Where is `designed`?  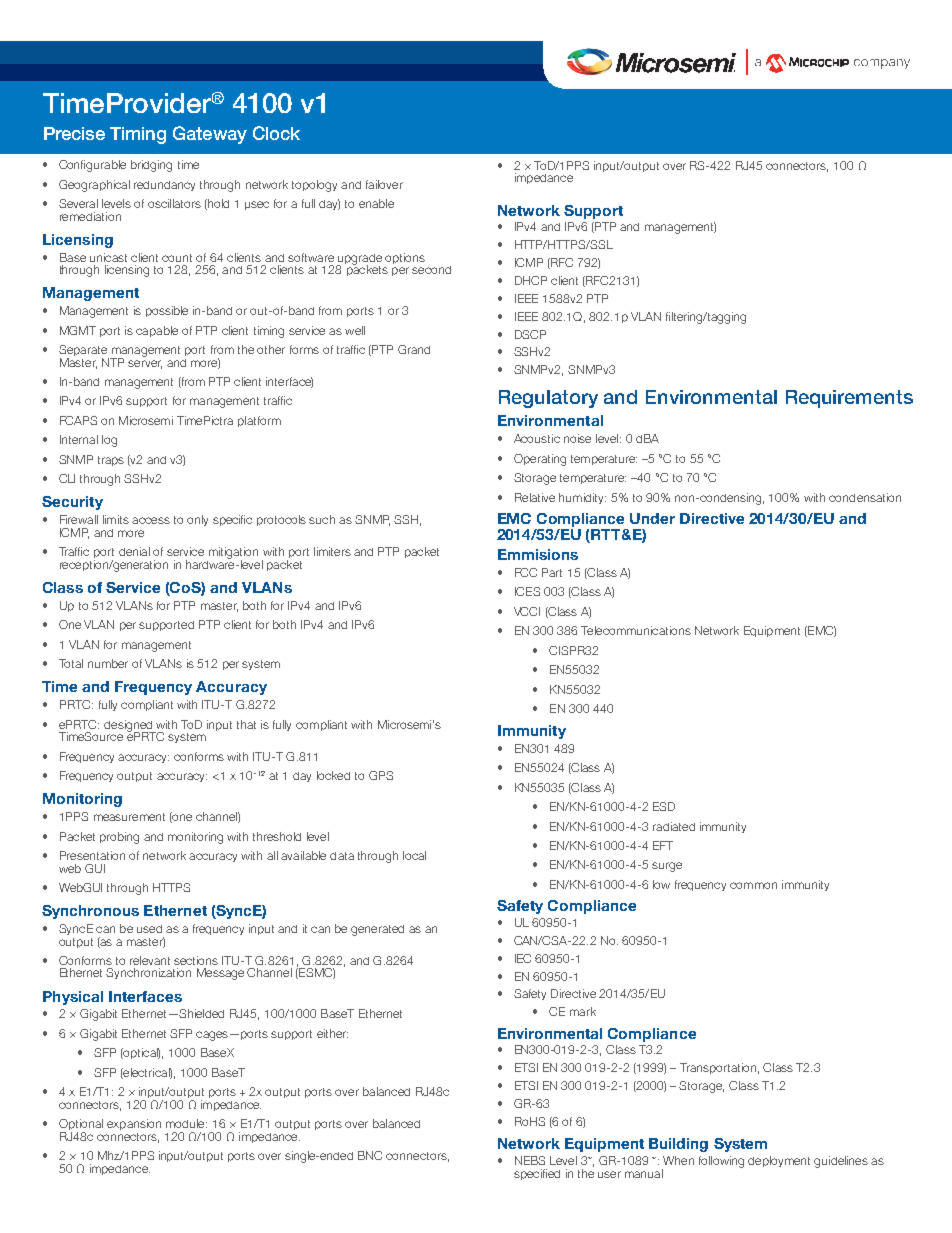 designed is located at coordinates (129, 727).
